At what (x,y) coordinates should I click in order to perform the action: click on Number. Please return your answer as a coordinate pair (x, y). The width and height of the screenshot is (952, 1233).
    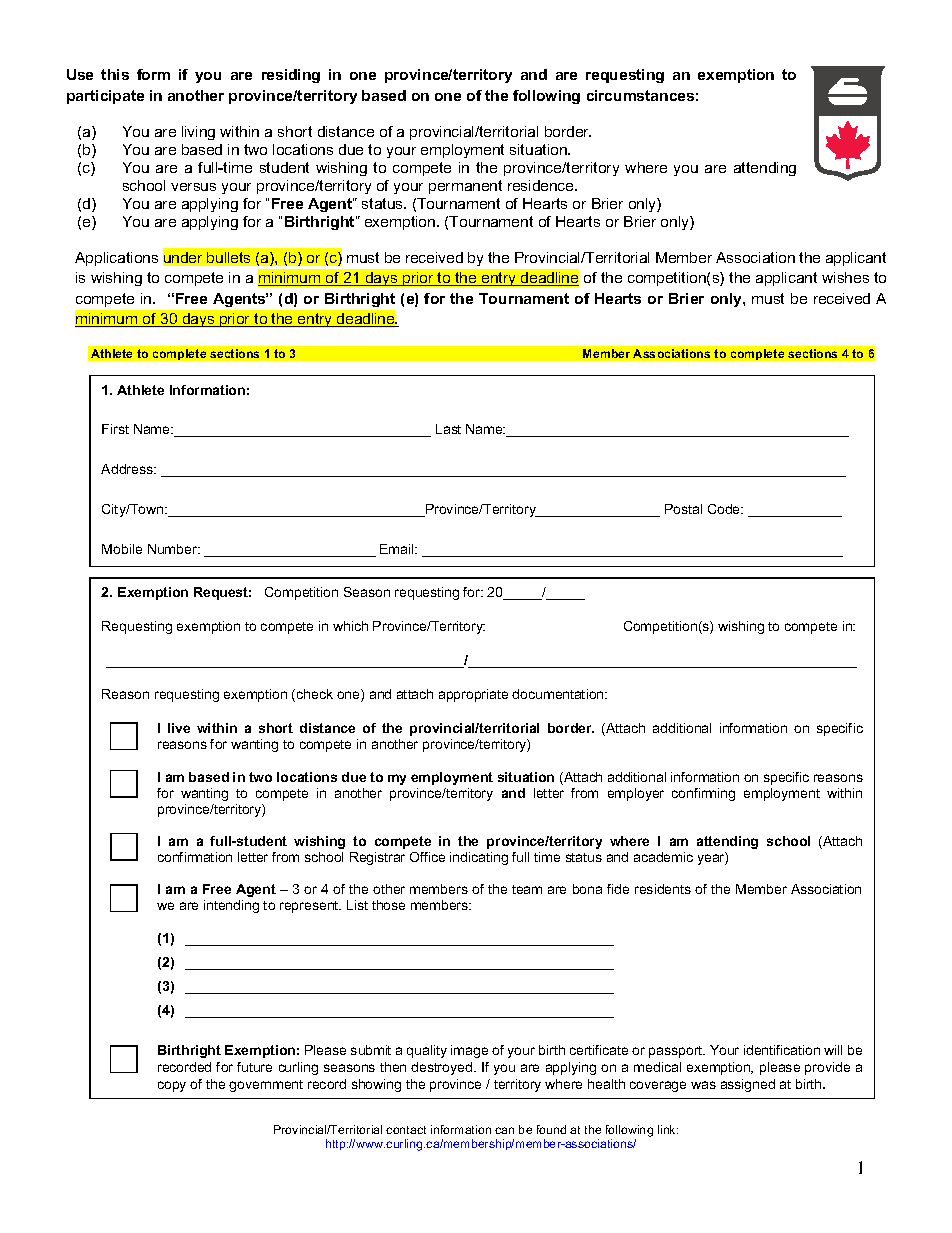
    Looking at the image, I should click on (174, 549).
